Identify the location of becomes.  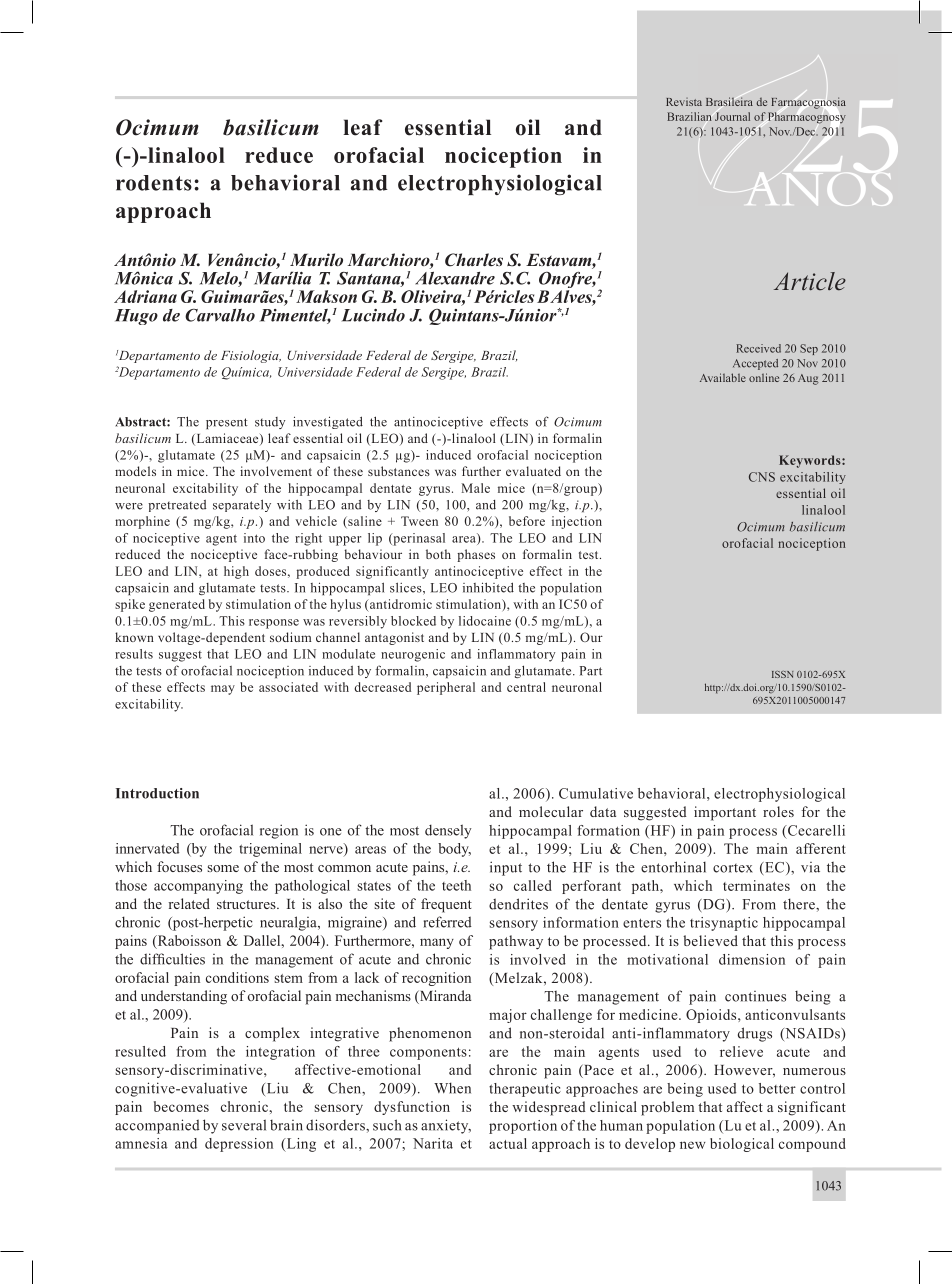
(181, 1106).
